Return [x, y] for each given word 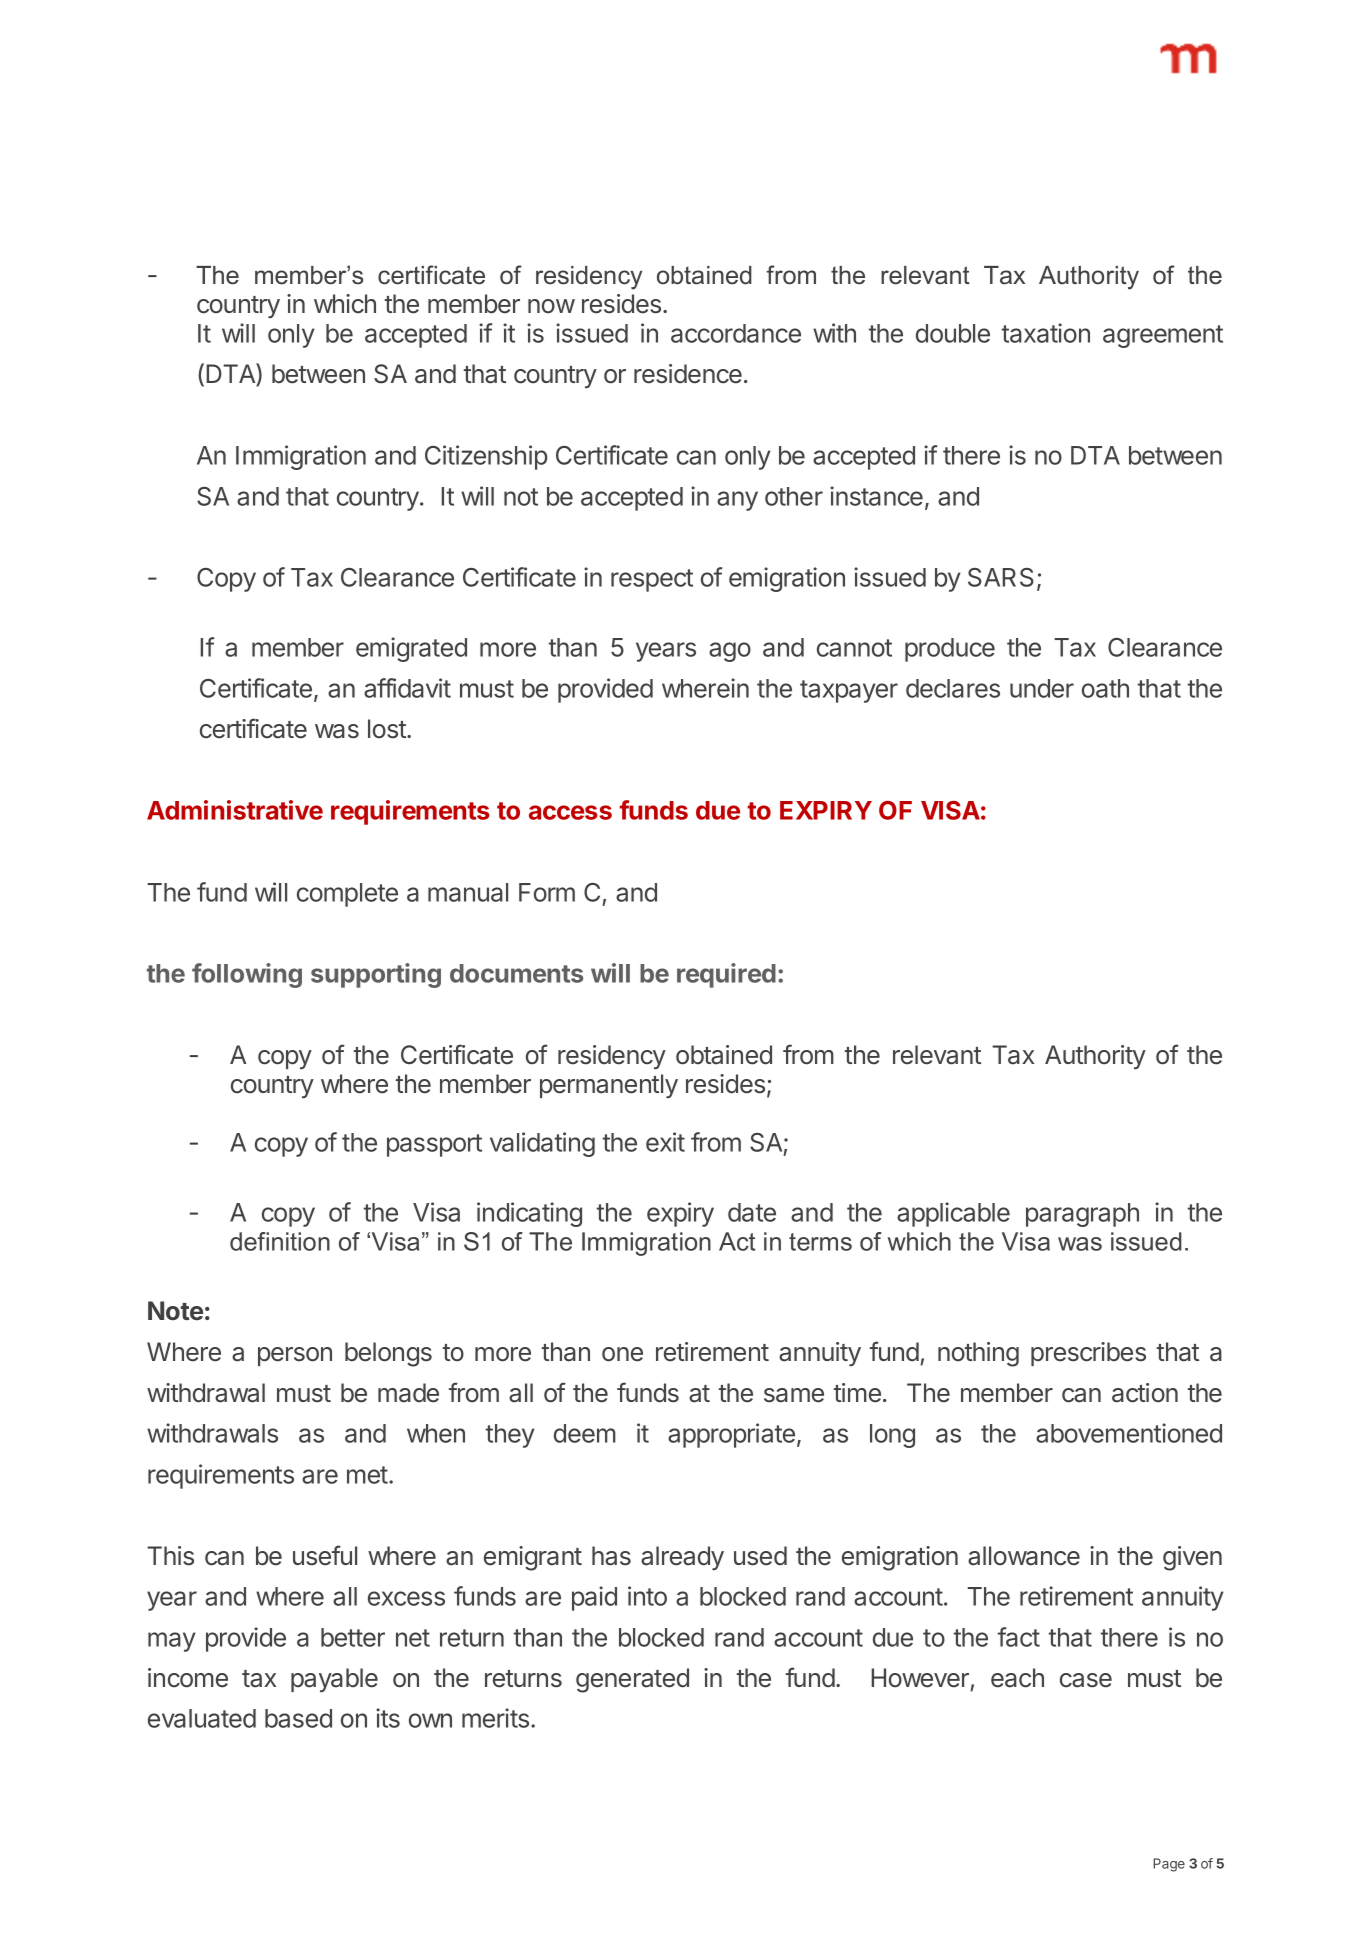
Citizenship [486, 457]
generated [632, 1680]
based [298, 1718]
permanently [609, 1086]
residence [688, 374]
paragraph [1082, 1215]
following [247, 975]
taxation [1046, 333]
